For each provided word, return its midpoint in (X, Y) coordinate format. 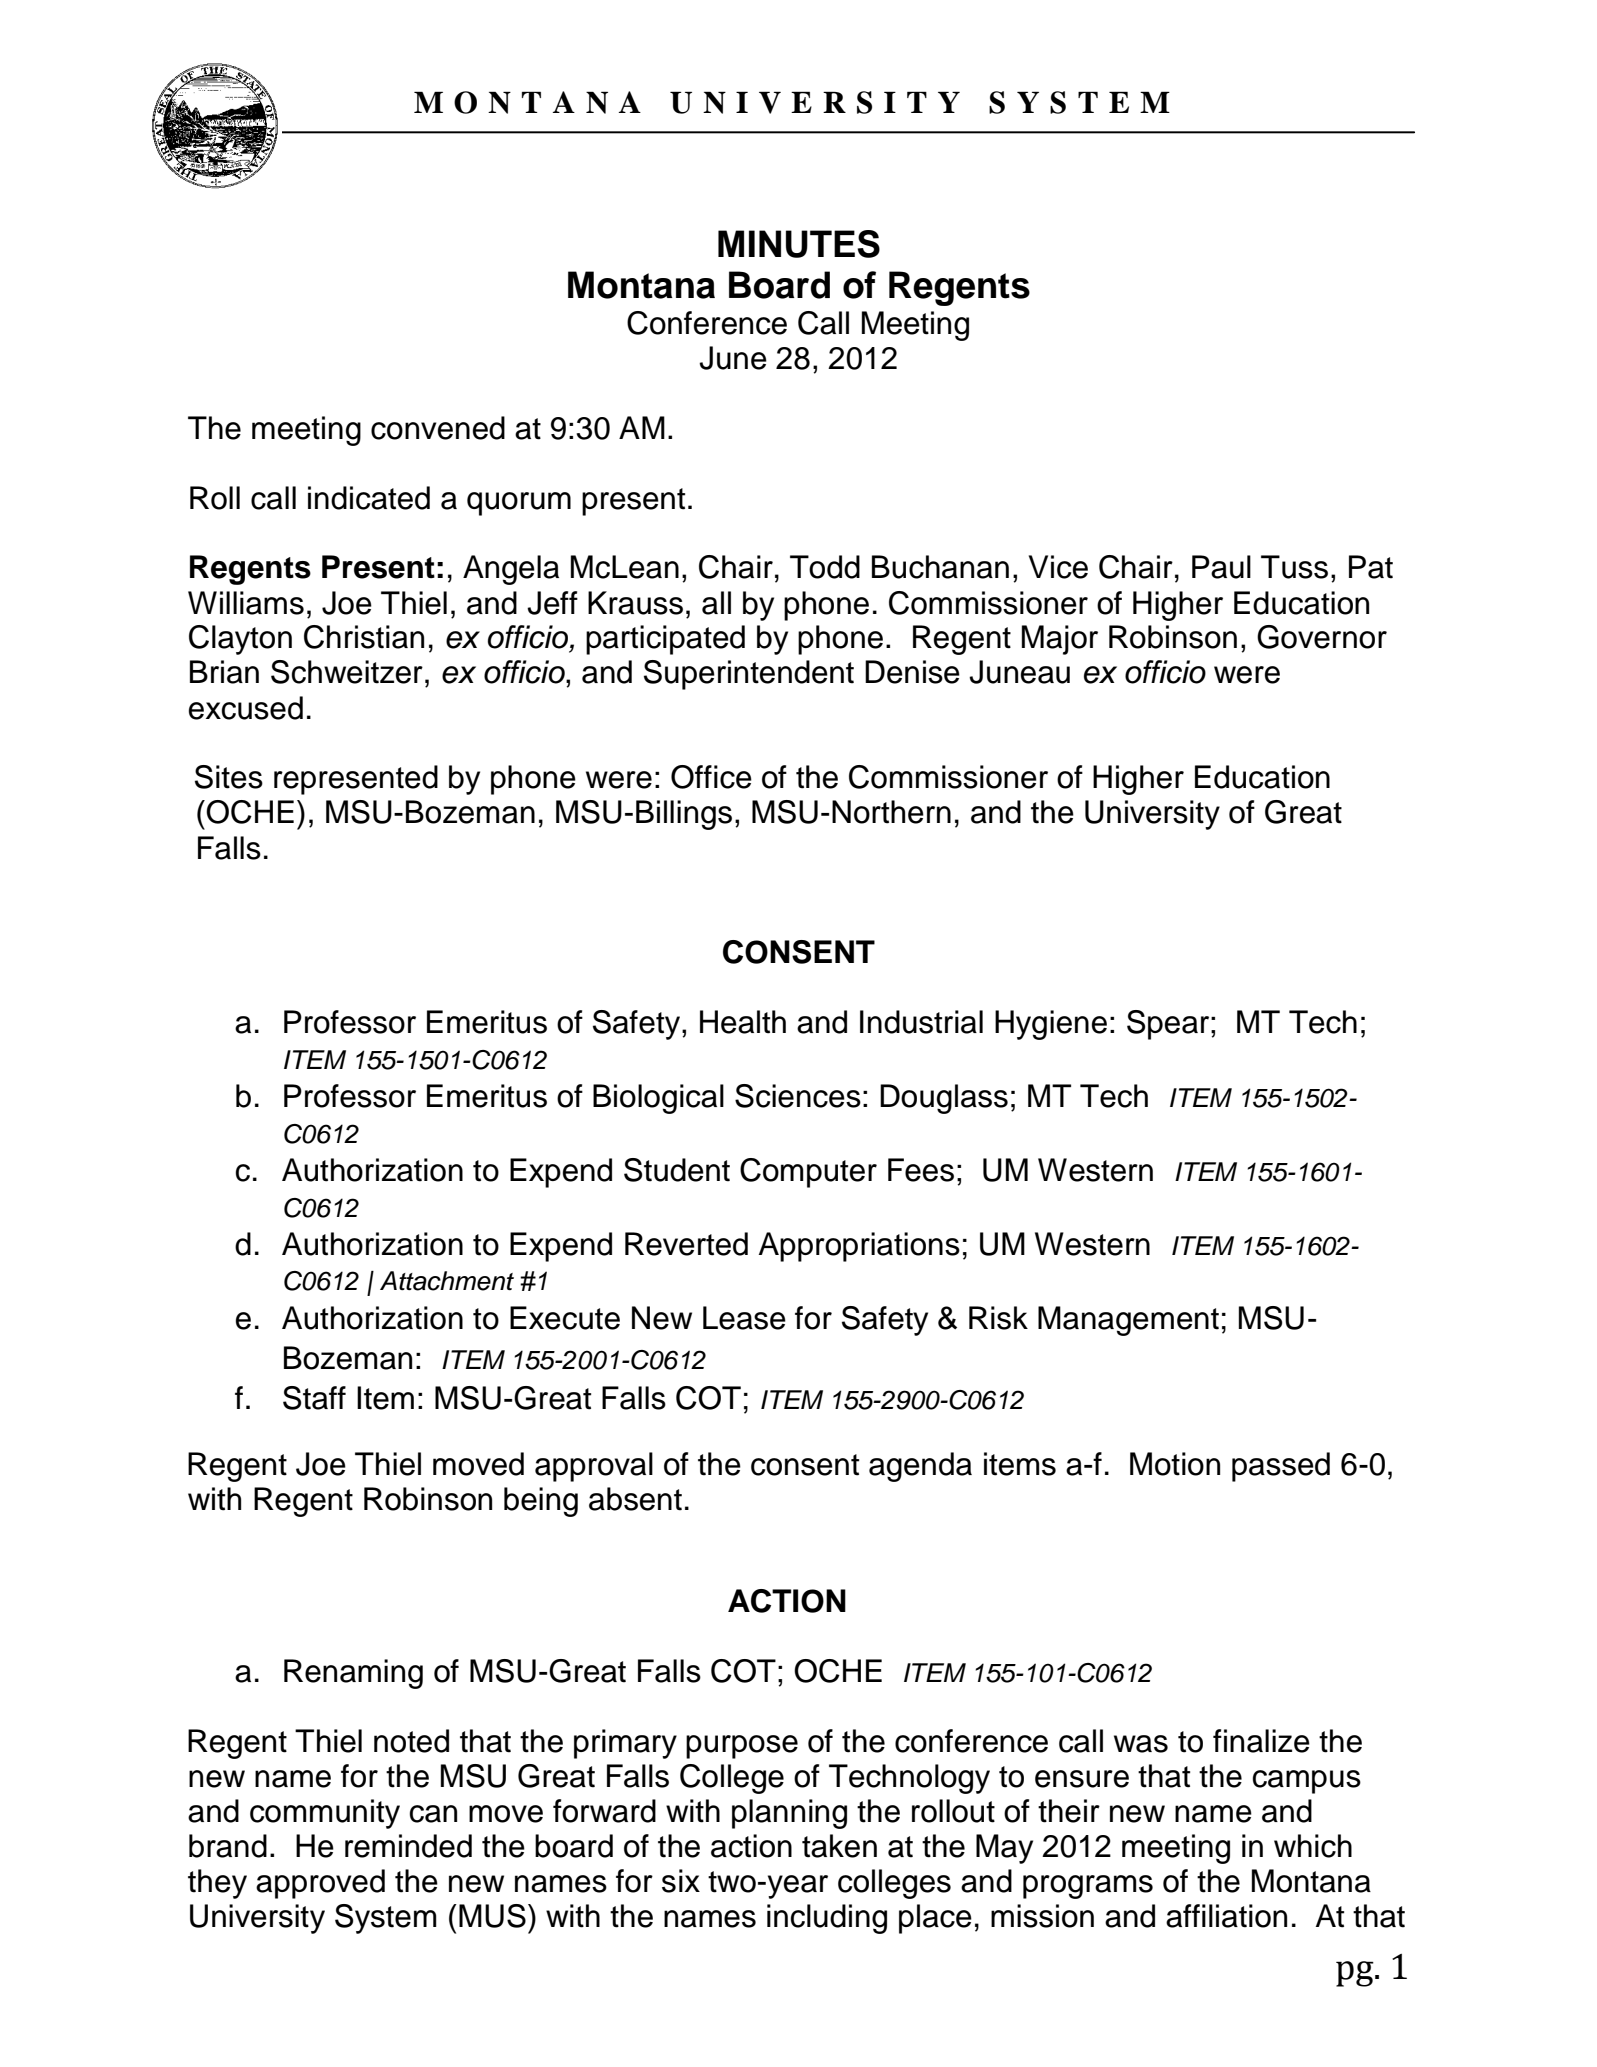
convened (438, 428)
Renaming (353, 1674)
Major (1060, 640)
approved (320, 1884)
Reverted (686, 1244)
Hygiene (1051, 1025)
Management (1128, 1321)
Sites (229, 777)
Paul (1221, 567)
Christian (364, 637)
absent (635, 1499)
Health (743, 1022)
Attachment (447, 1281)
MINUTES (799, 244)
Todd (825, 567)
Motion (1175, 1464)
